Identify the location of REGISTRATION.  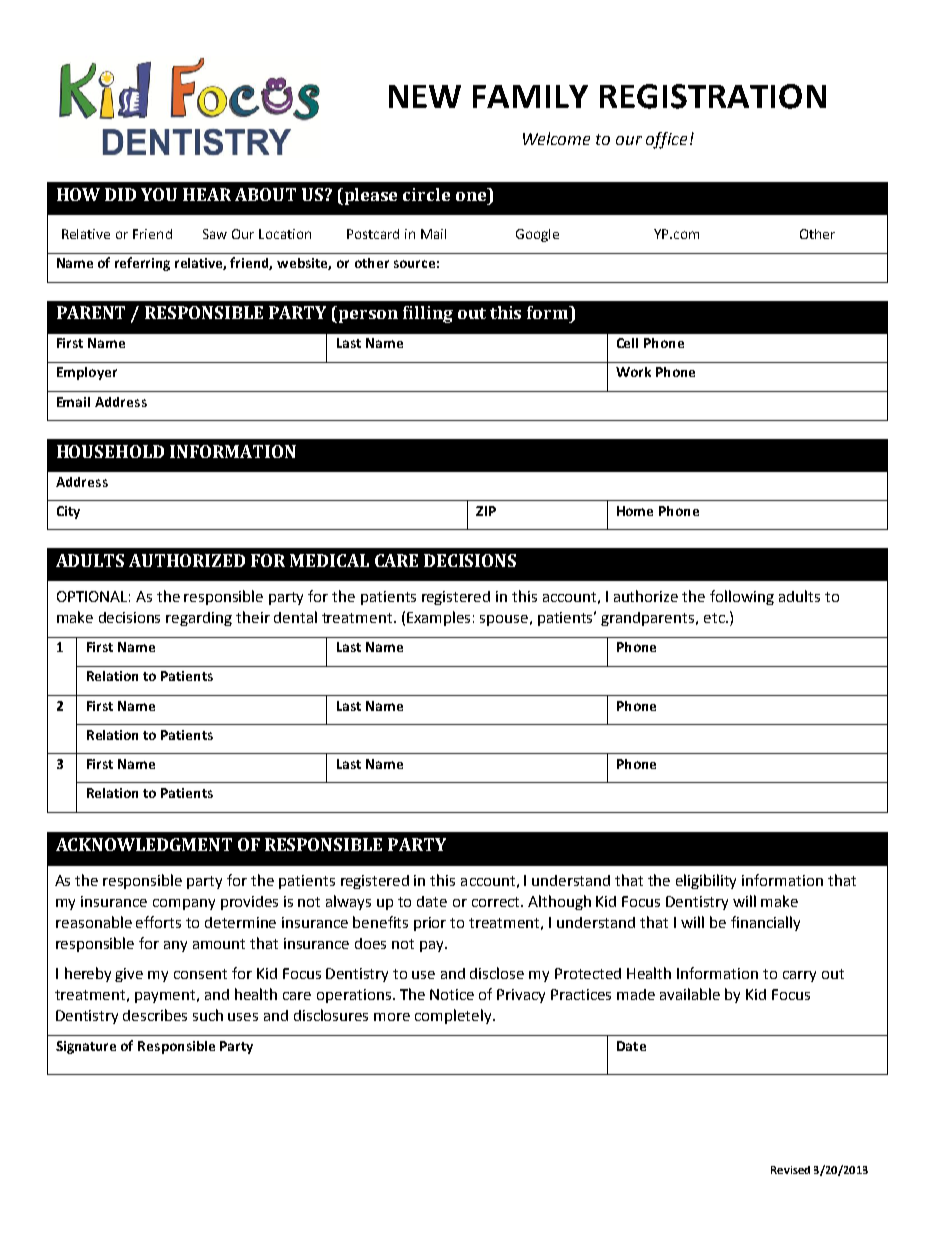
(713, 96).
